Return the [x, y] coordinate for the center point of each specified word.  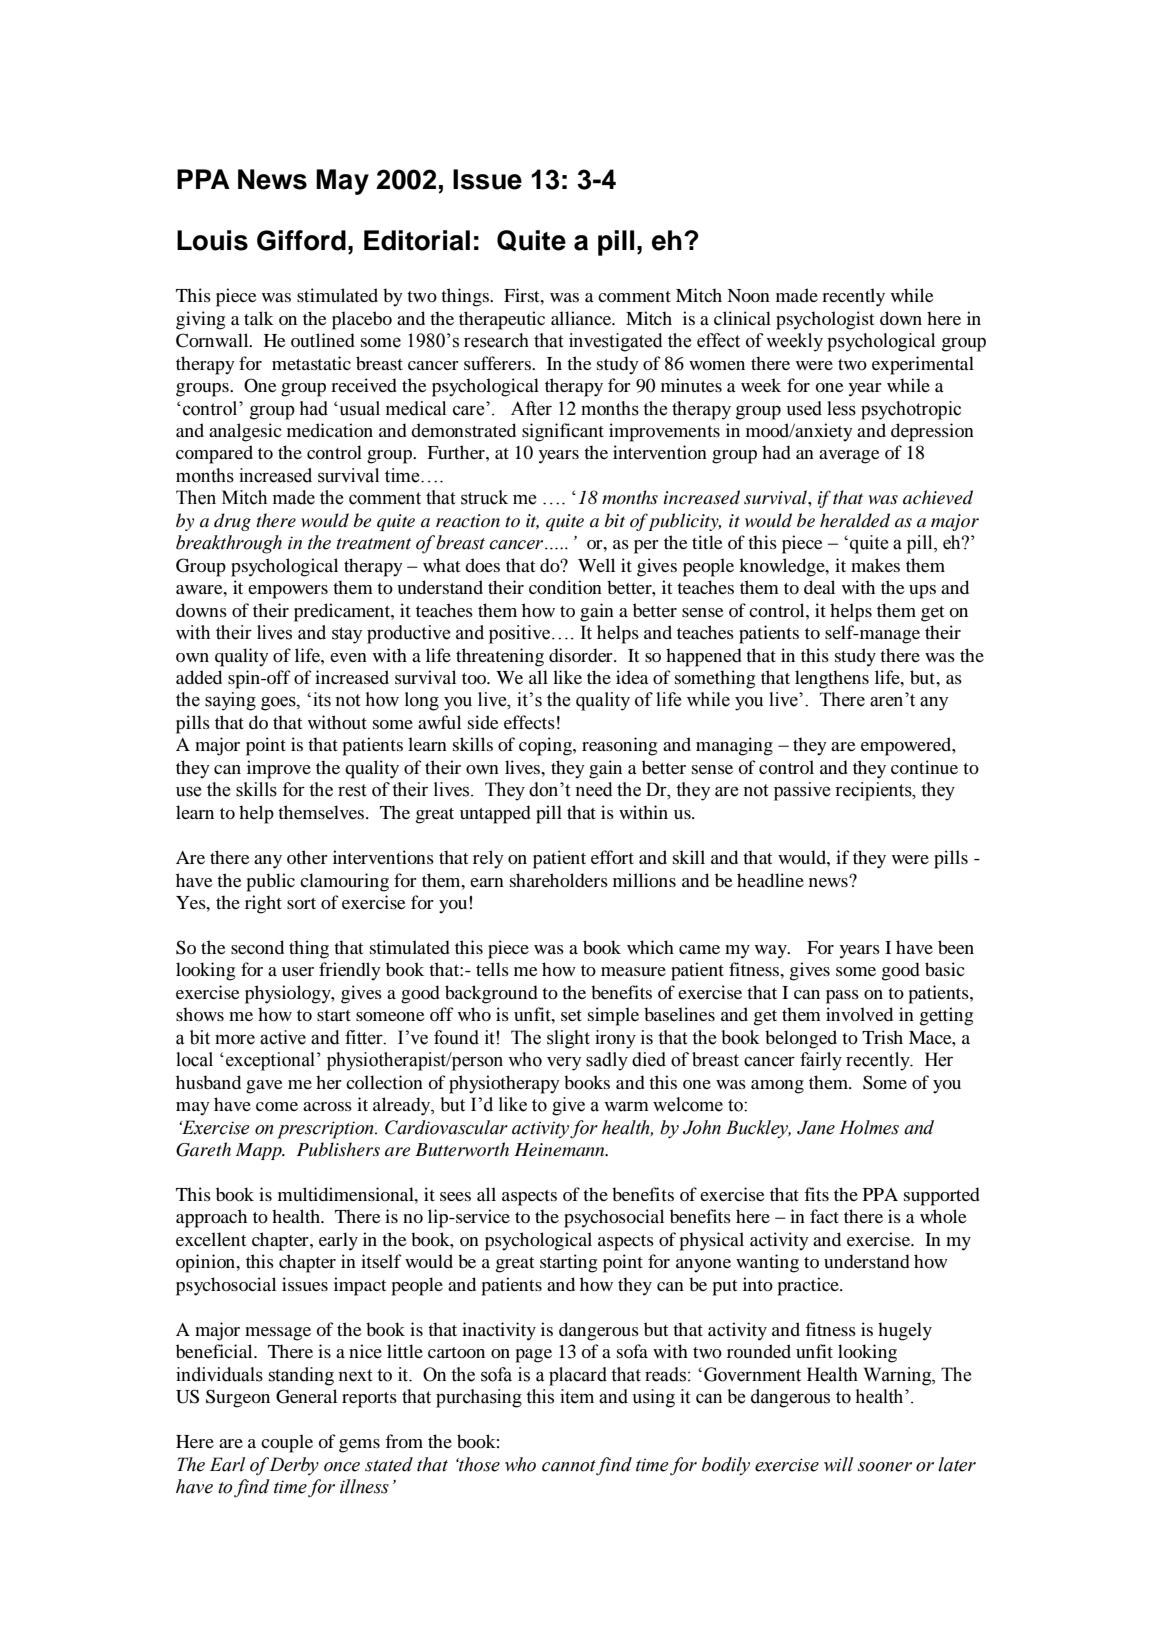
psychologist [825, 320]
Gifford [301, 240]
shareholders [559, 880]
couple [287, 1443]
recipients [874, 791]
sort [301, 903]
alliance [582, 318]
